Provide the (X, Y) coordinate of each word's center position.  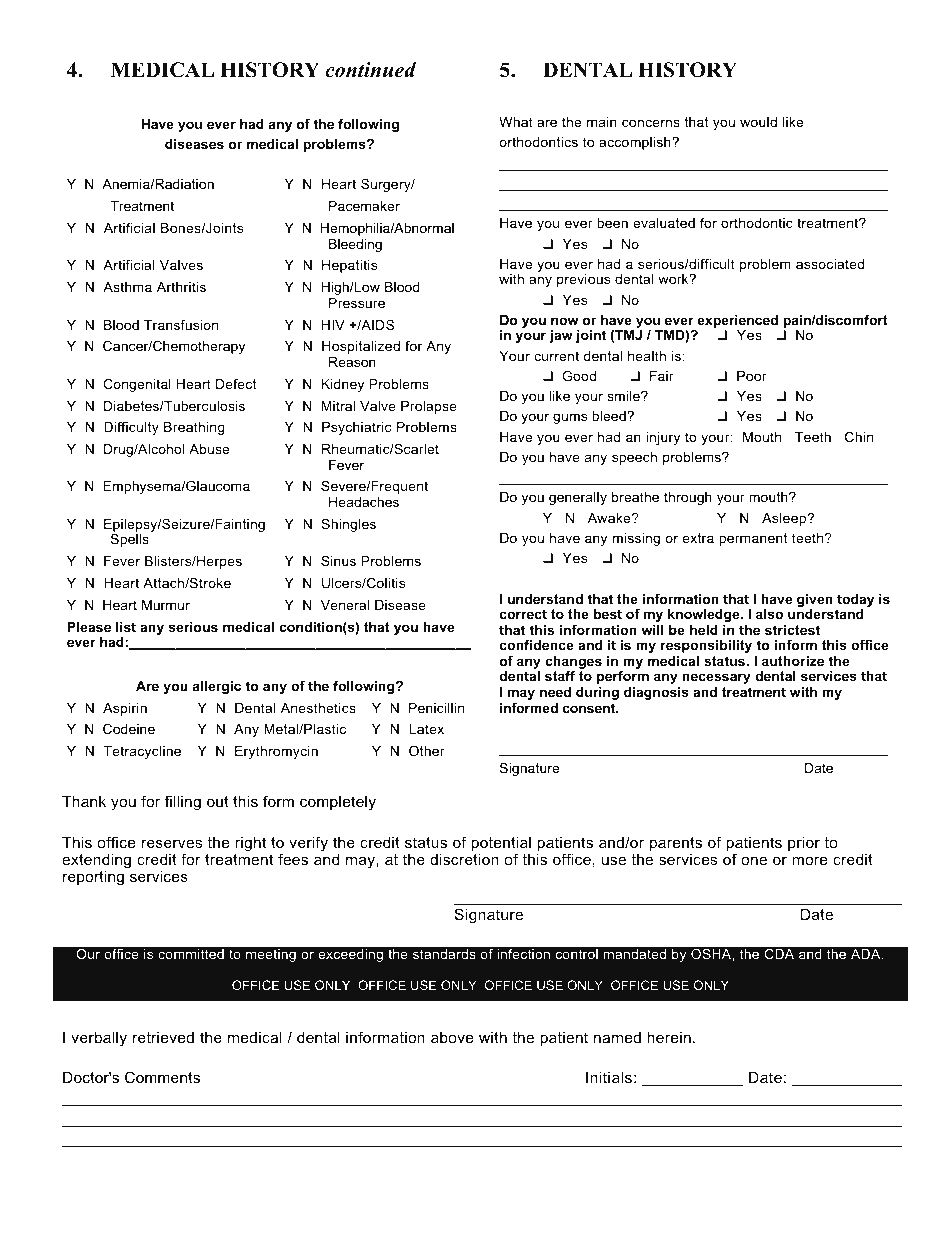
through (688, 498)
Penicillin (436, 708)
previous (583, 280)
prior (804, 844)
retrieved (163, 1037)
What (516, 122)
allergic (217, 687)
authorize (793, 661)
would (758, 122)
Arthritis (181, 287)
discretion (464, 859)
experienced (738, 323)
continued (370, 70)
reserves (172, 843)
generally (578, 498)
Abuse (209, 449)
